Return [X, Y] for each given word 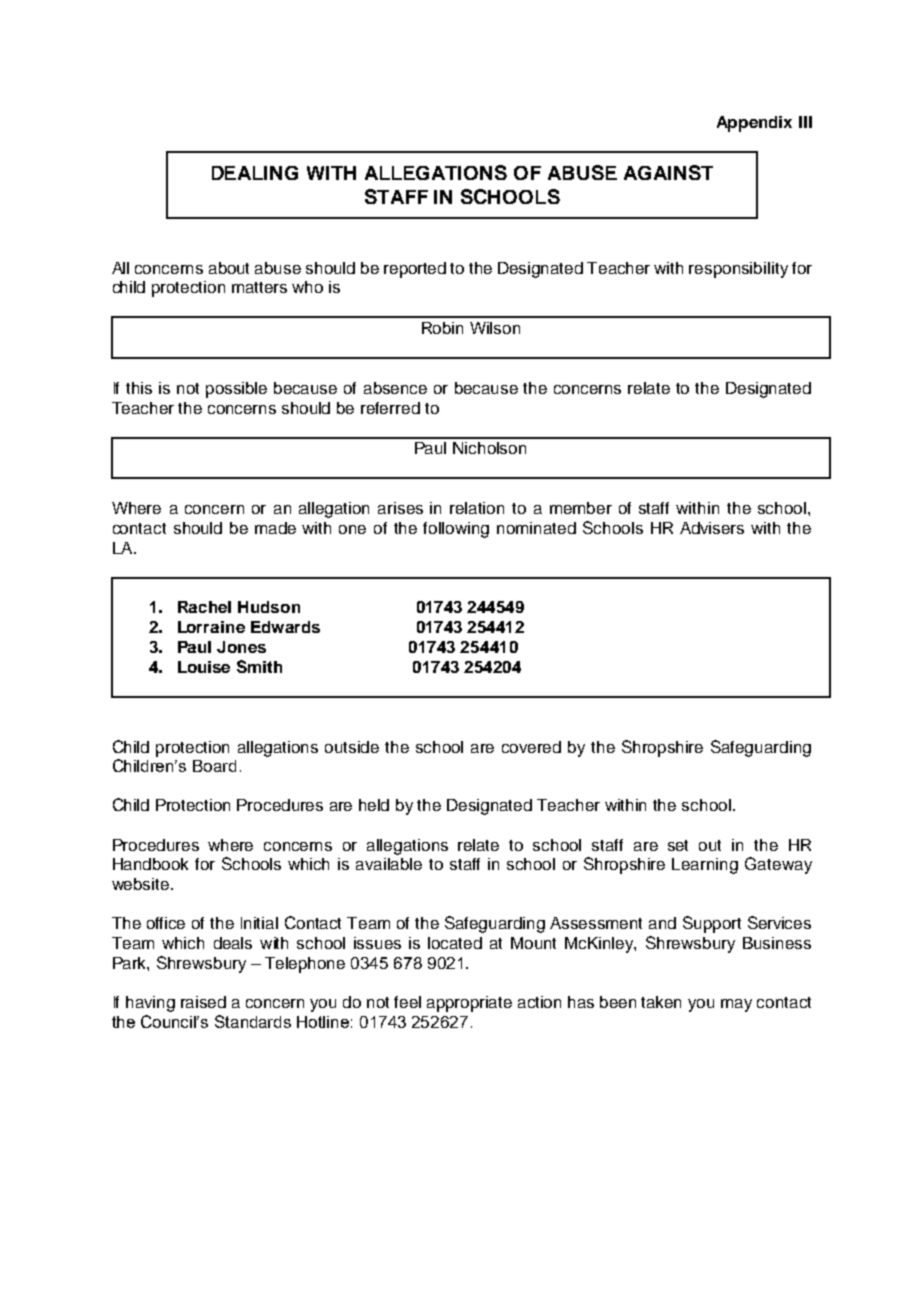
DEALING [255, 173]
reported [415, 270]
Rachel [204, 607]
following [456, 530]
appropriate [469, 1004]
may [736, 1005]
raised [203, 1002]
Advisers [712, 528]
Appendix [754, 124]
